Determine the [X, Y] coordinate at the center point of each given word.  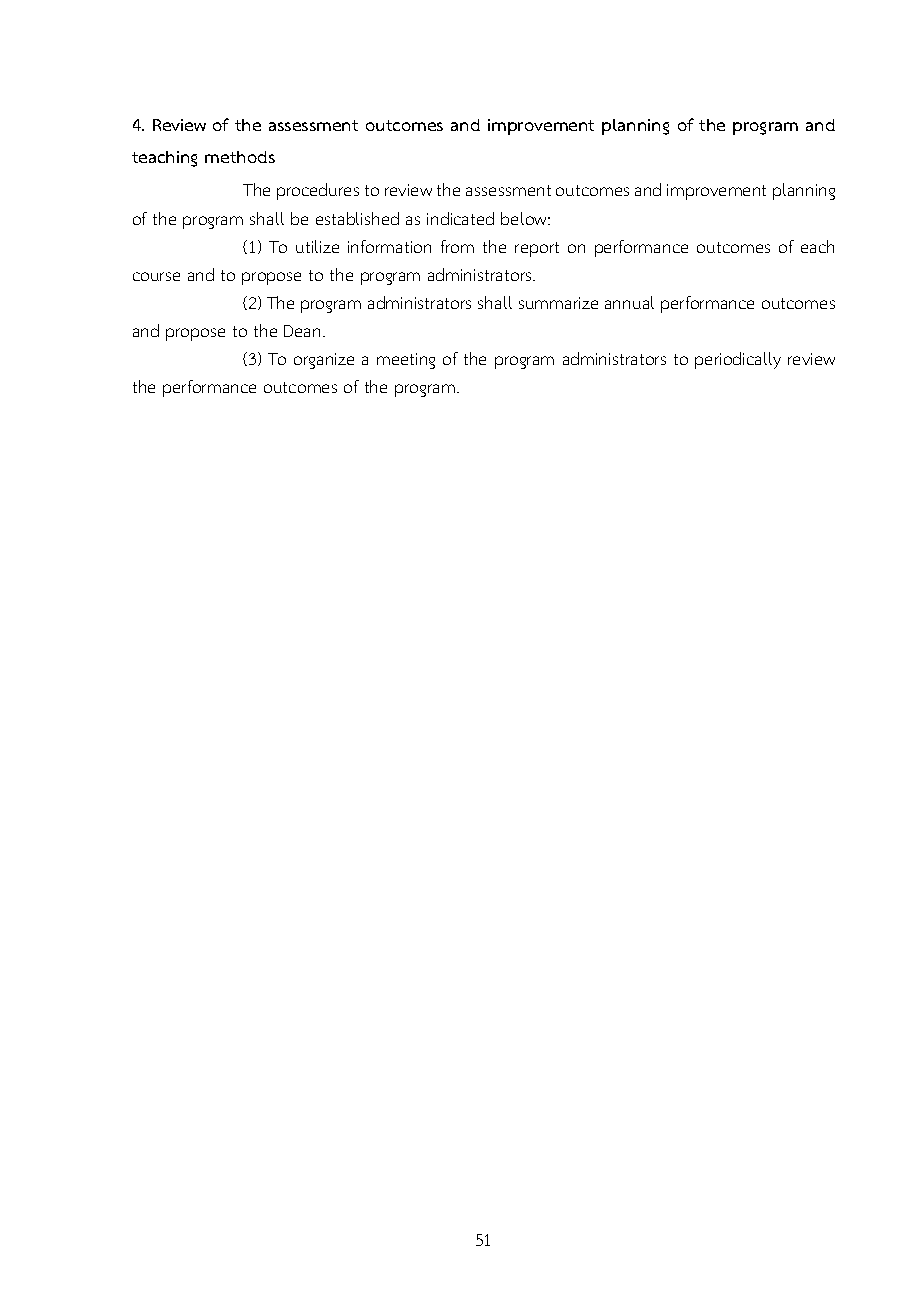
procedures [318, 191]
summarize [558, 303]
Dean [302, 331]
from [457, 246]
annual [629, 302]
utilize [317, 246]
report [537, 249]
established [357, 218]
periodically [738, 360]
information [389, 246]
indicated [460, 218]
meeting [406, 361]
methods [240, 157]
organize [324, 361]
